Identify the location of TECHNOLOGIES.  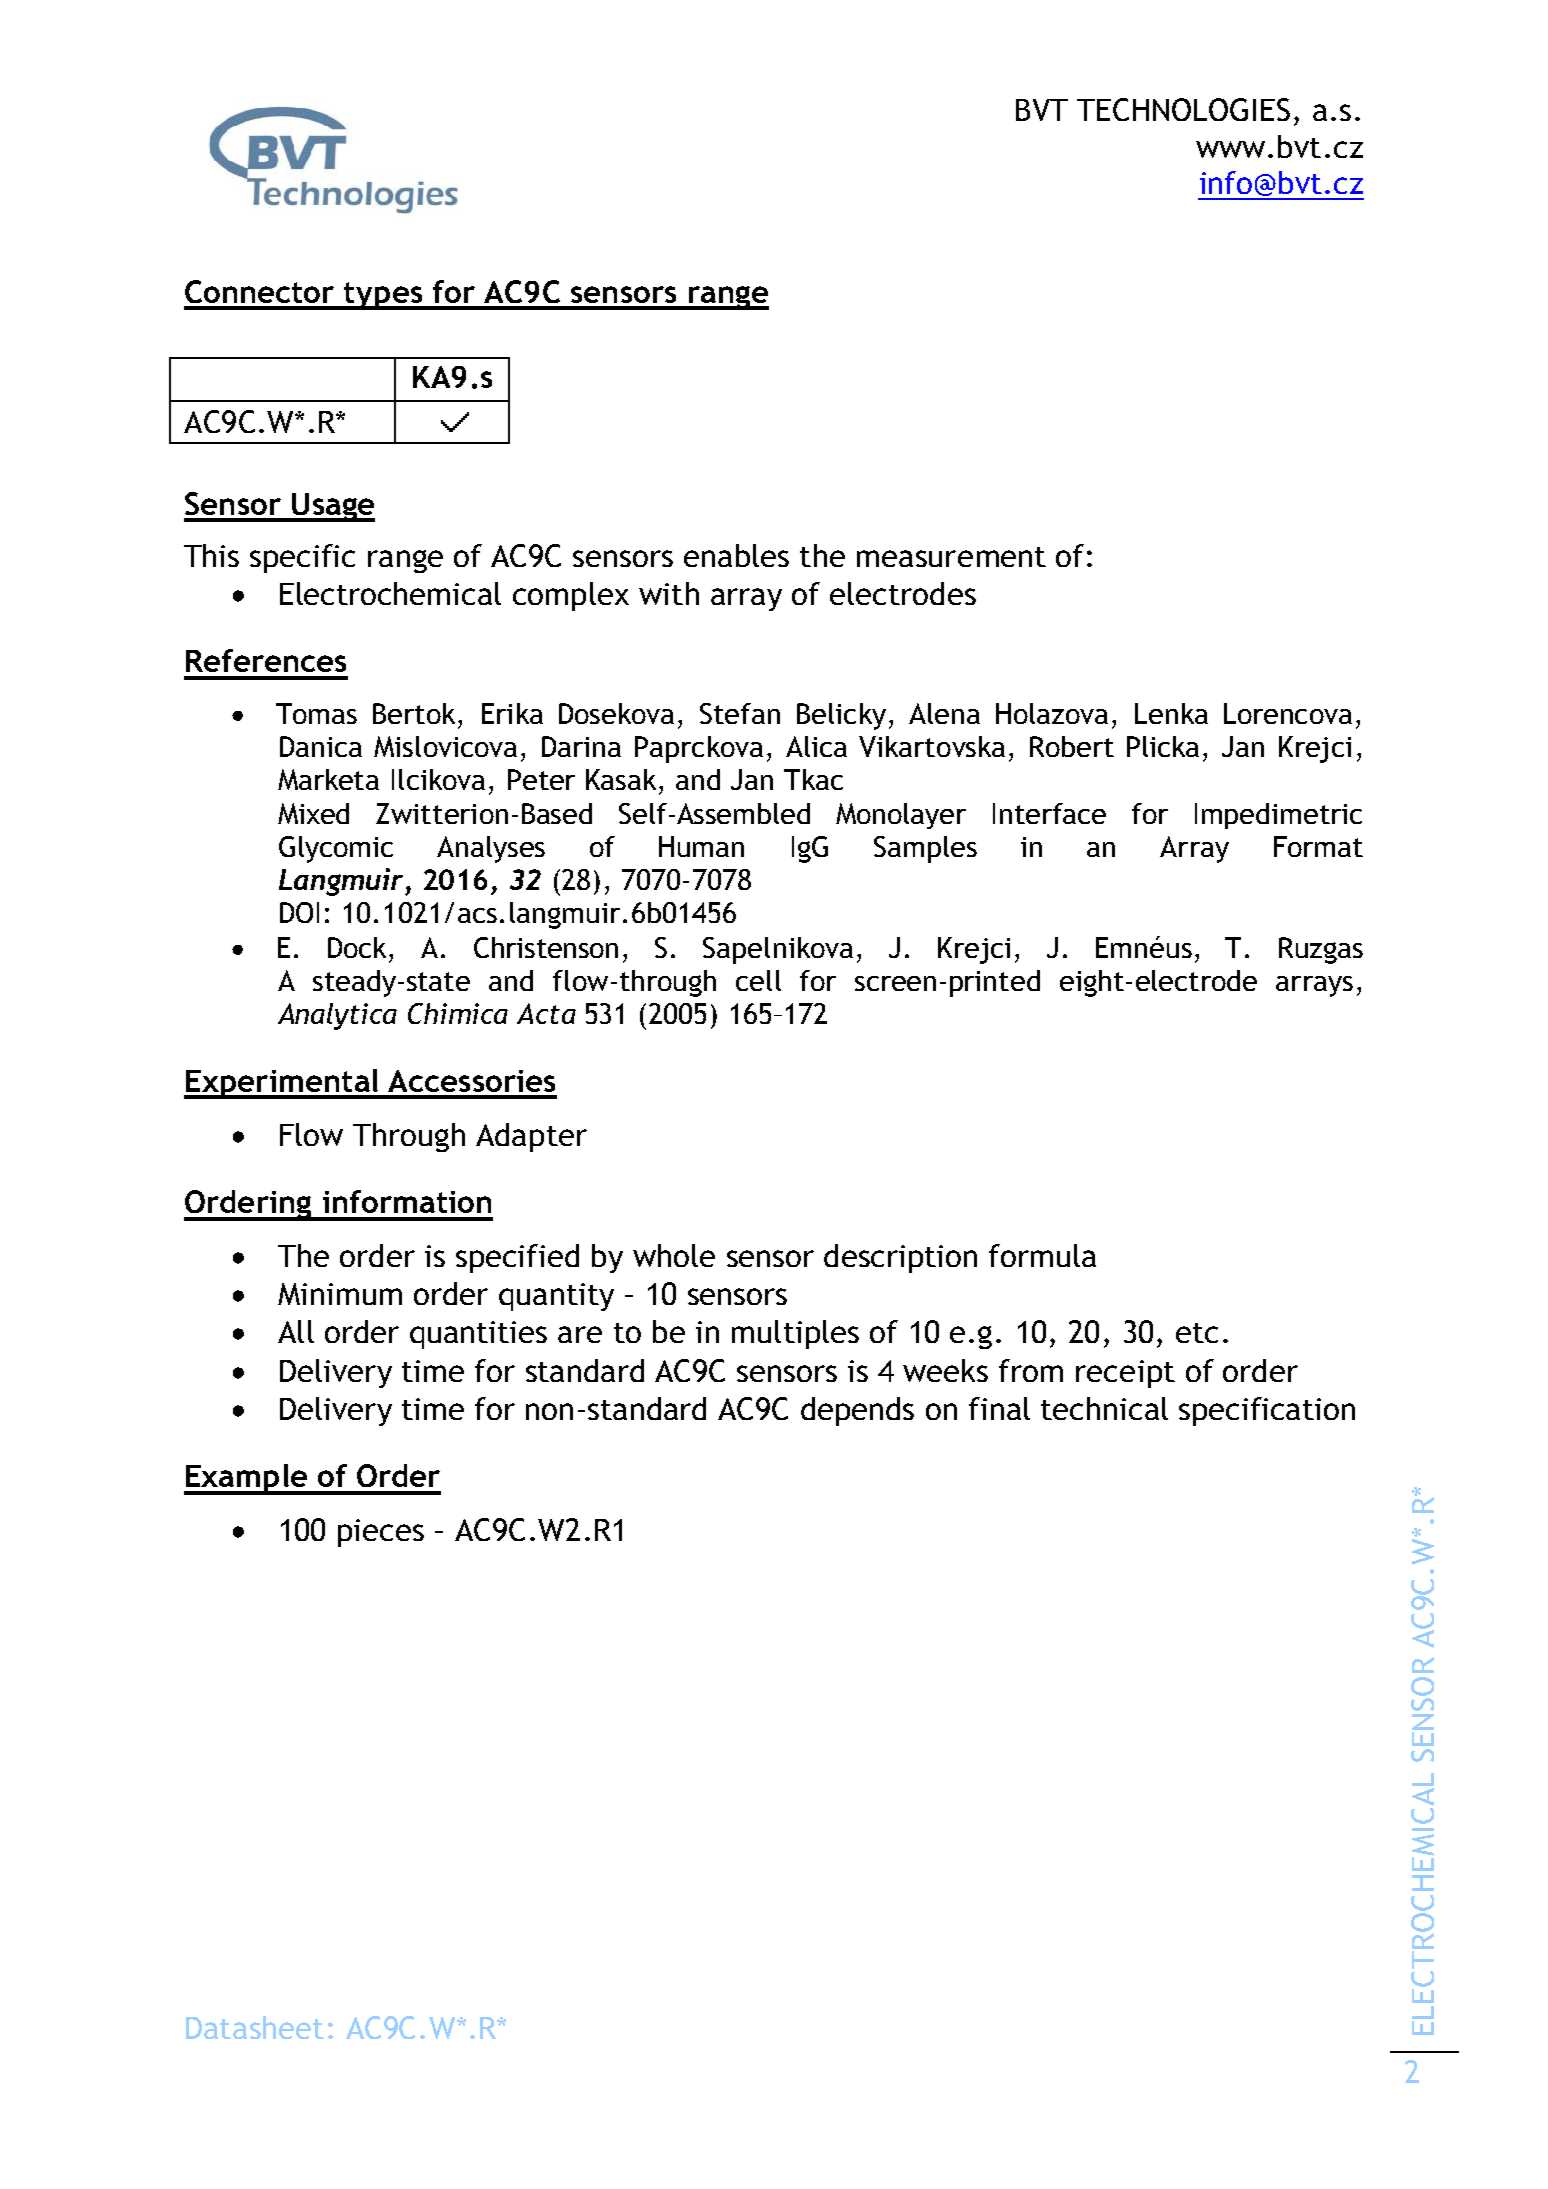
(1183, 109).
